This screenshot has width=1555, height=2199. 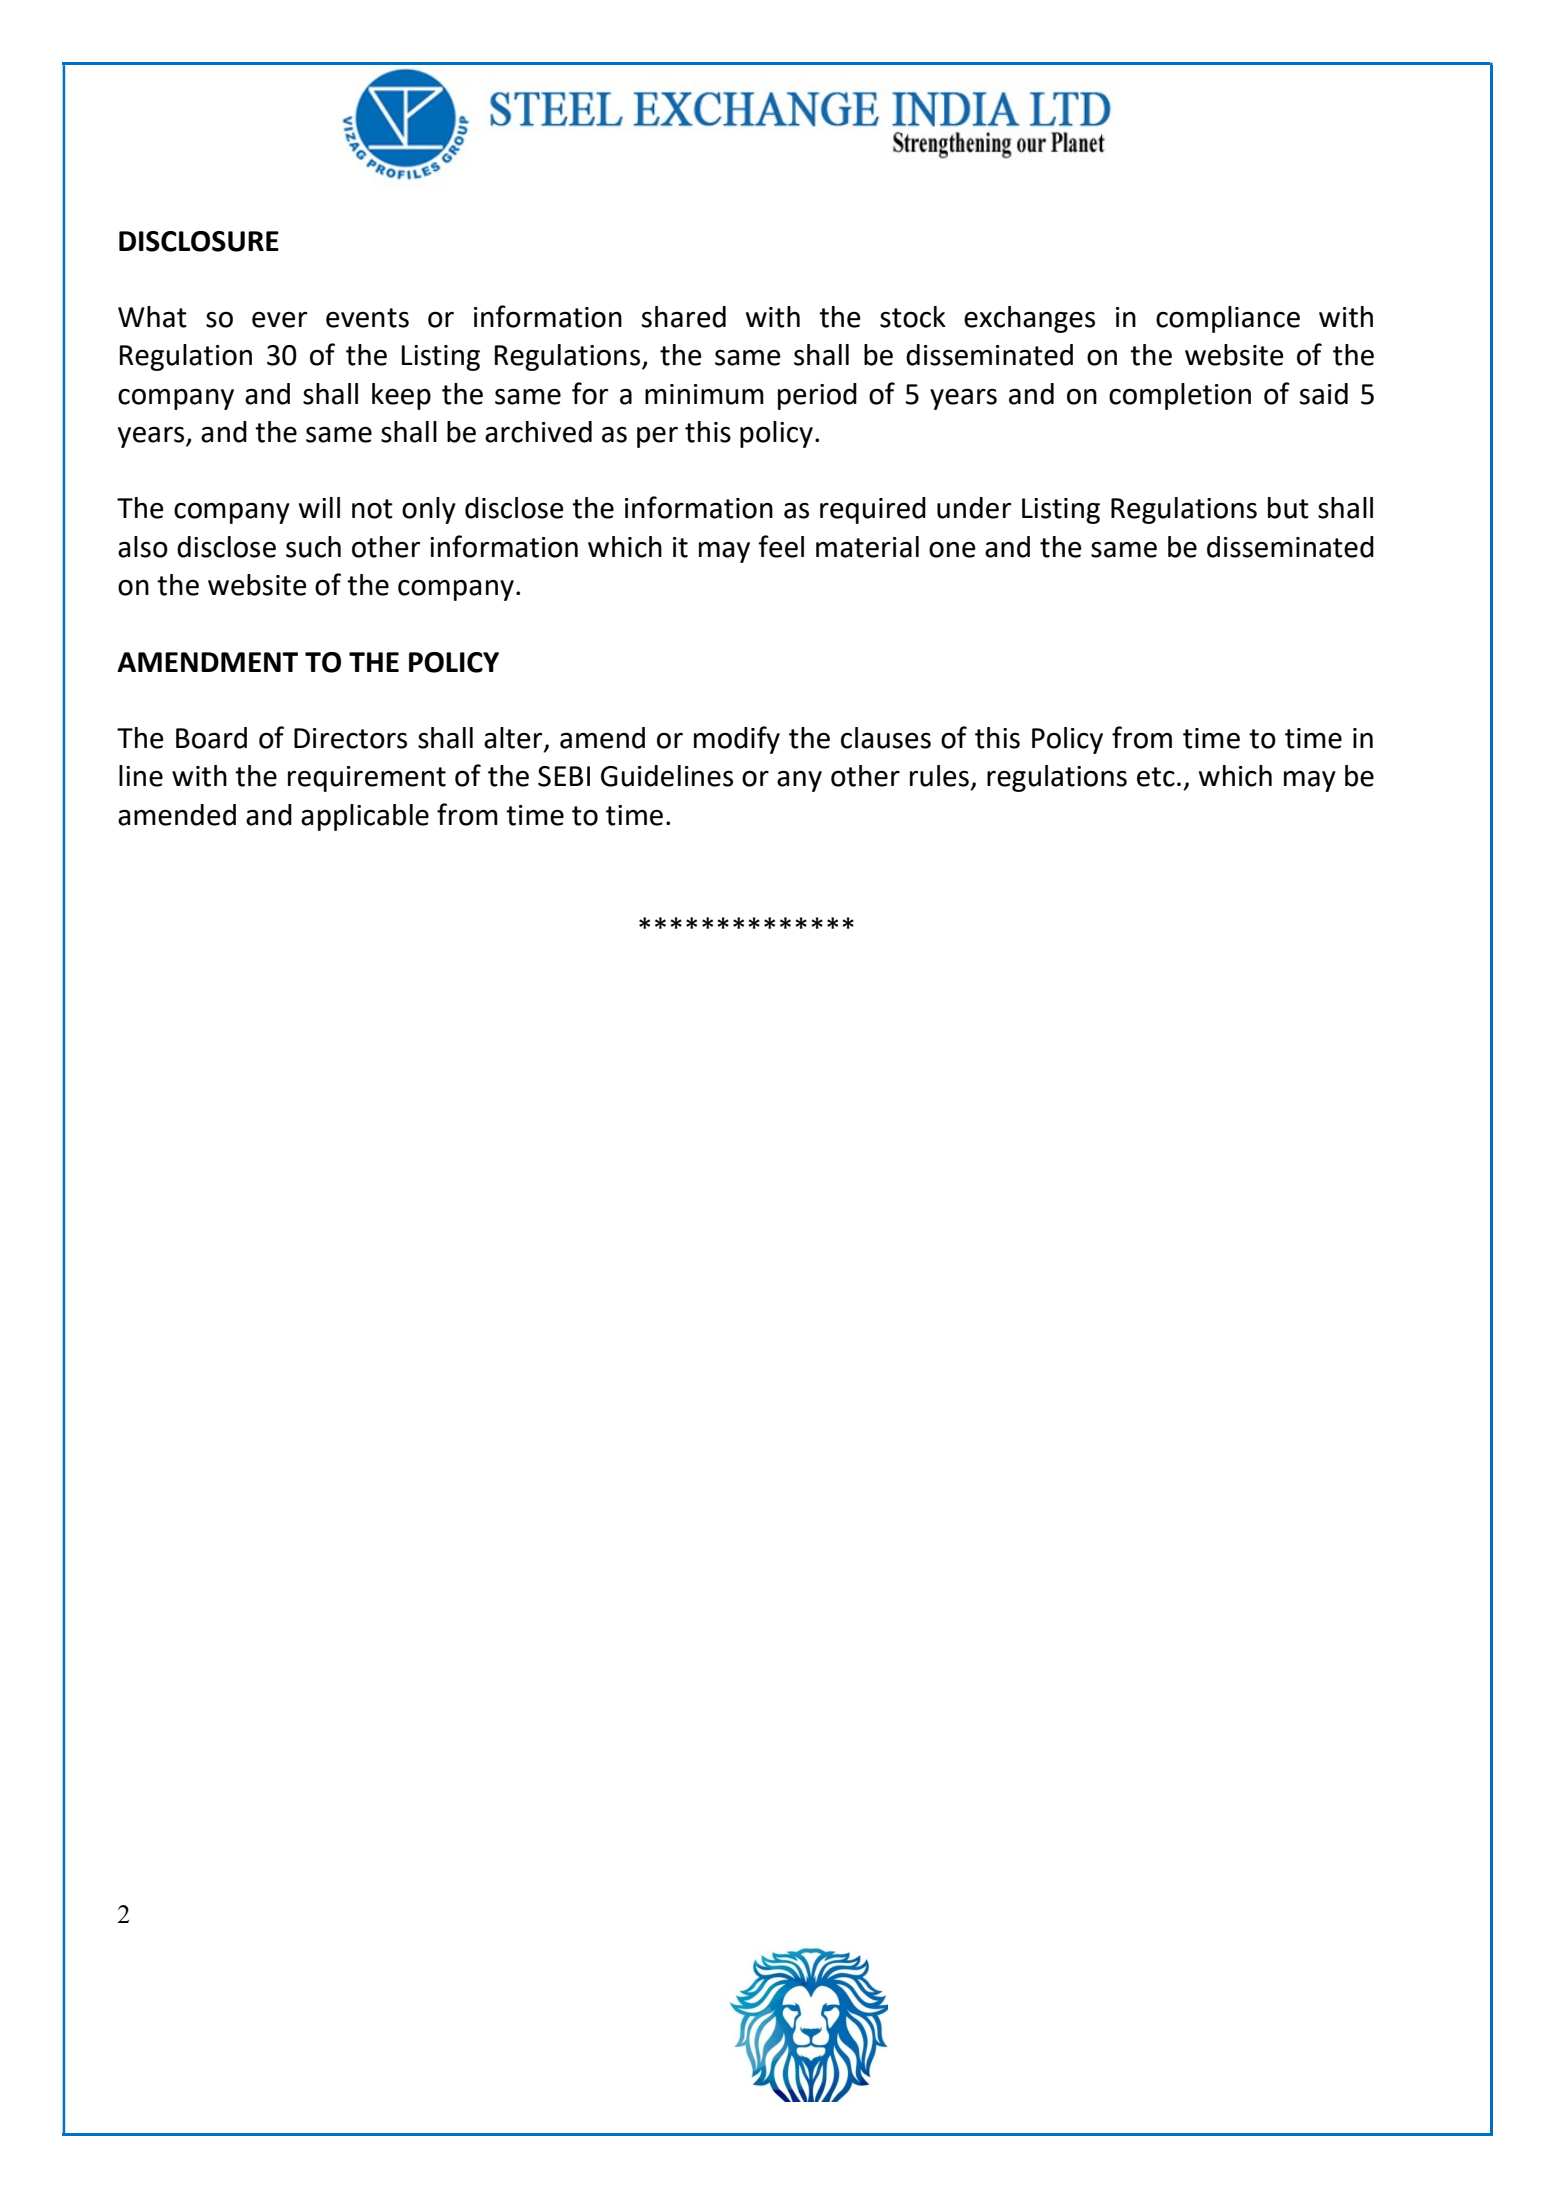 I want to click on but, so click(x=1288, y=508).
